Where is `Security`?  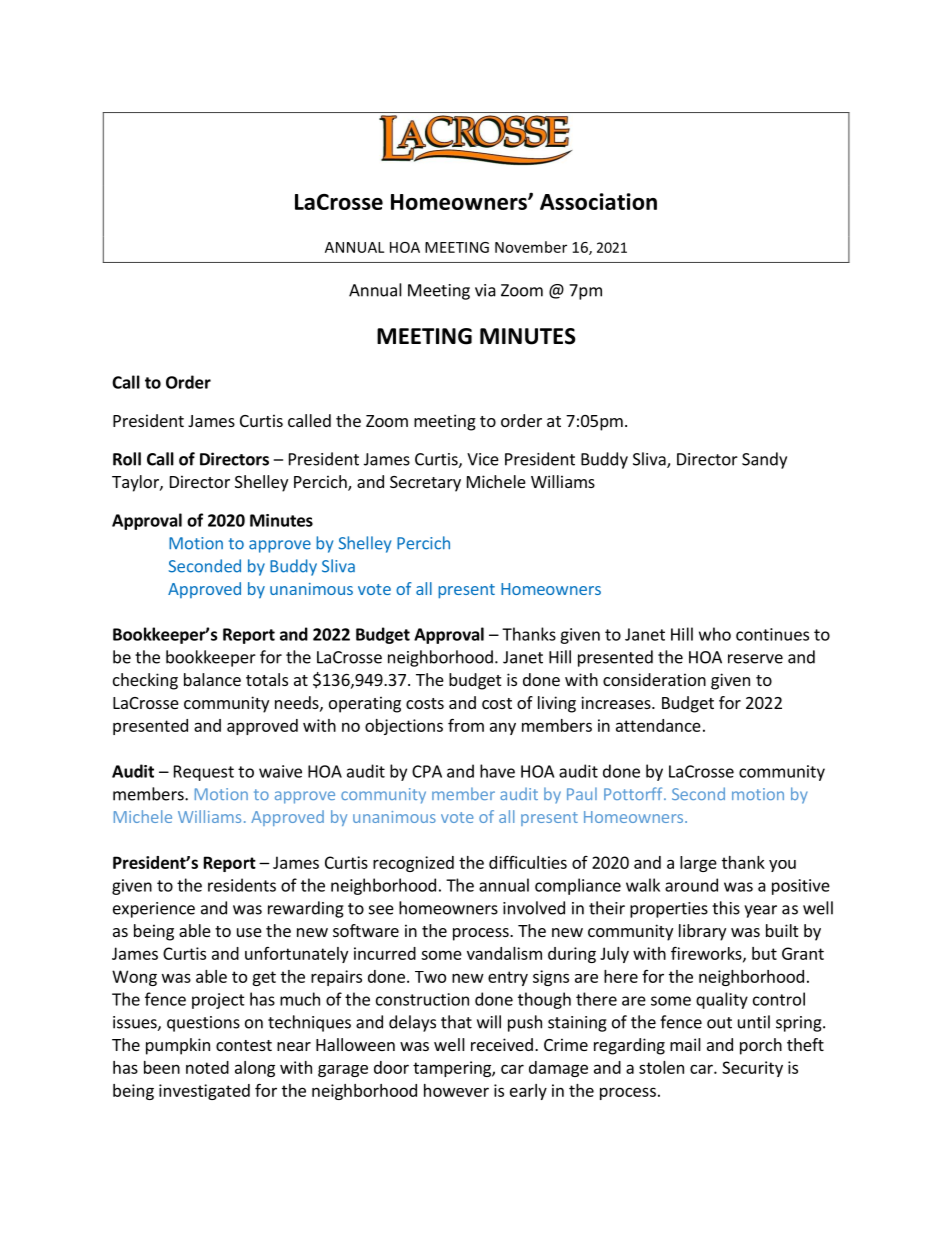 Security is located at coordinates (752, 1069).
